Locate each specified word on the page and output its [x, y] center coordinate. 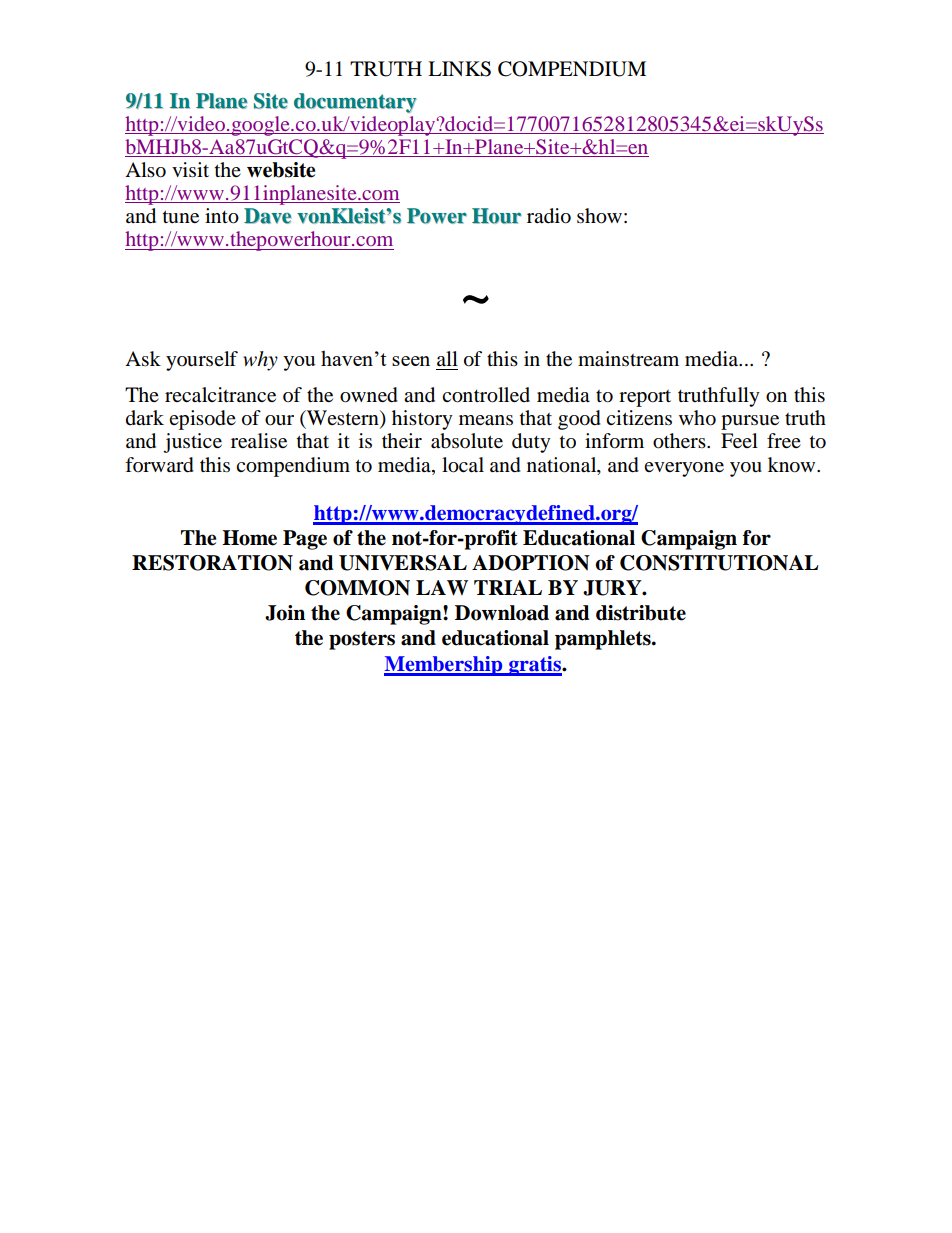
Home [249, 538]
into [222, 216]
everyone [684, 469]
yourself [202, 361]
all [447, 358]
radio [549, 216]
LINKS [459, 69]
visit [190, 169]
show [599, 216]
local [463, 465]
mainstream [628, 359]
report [645, 398]
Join [285, 613]
